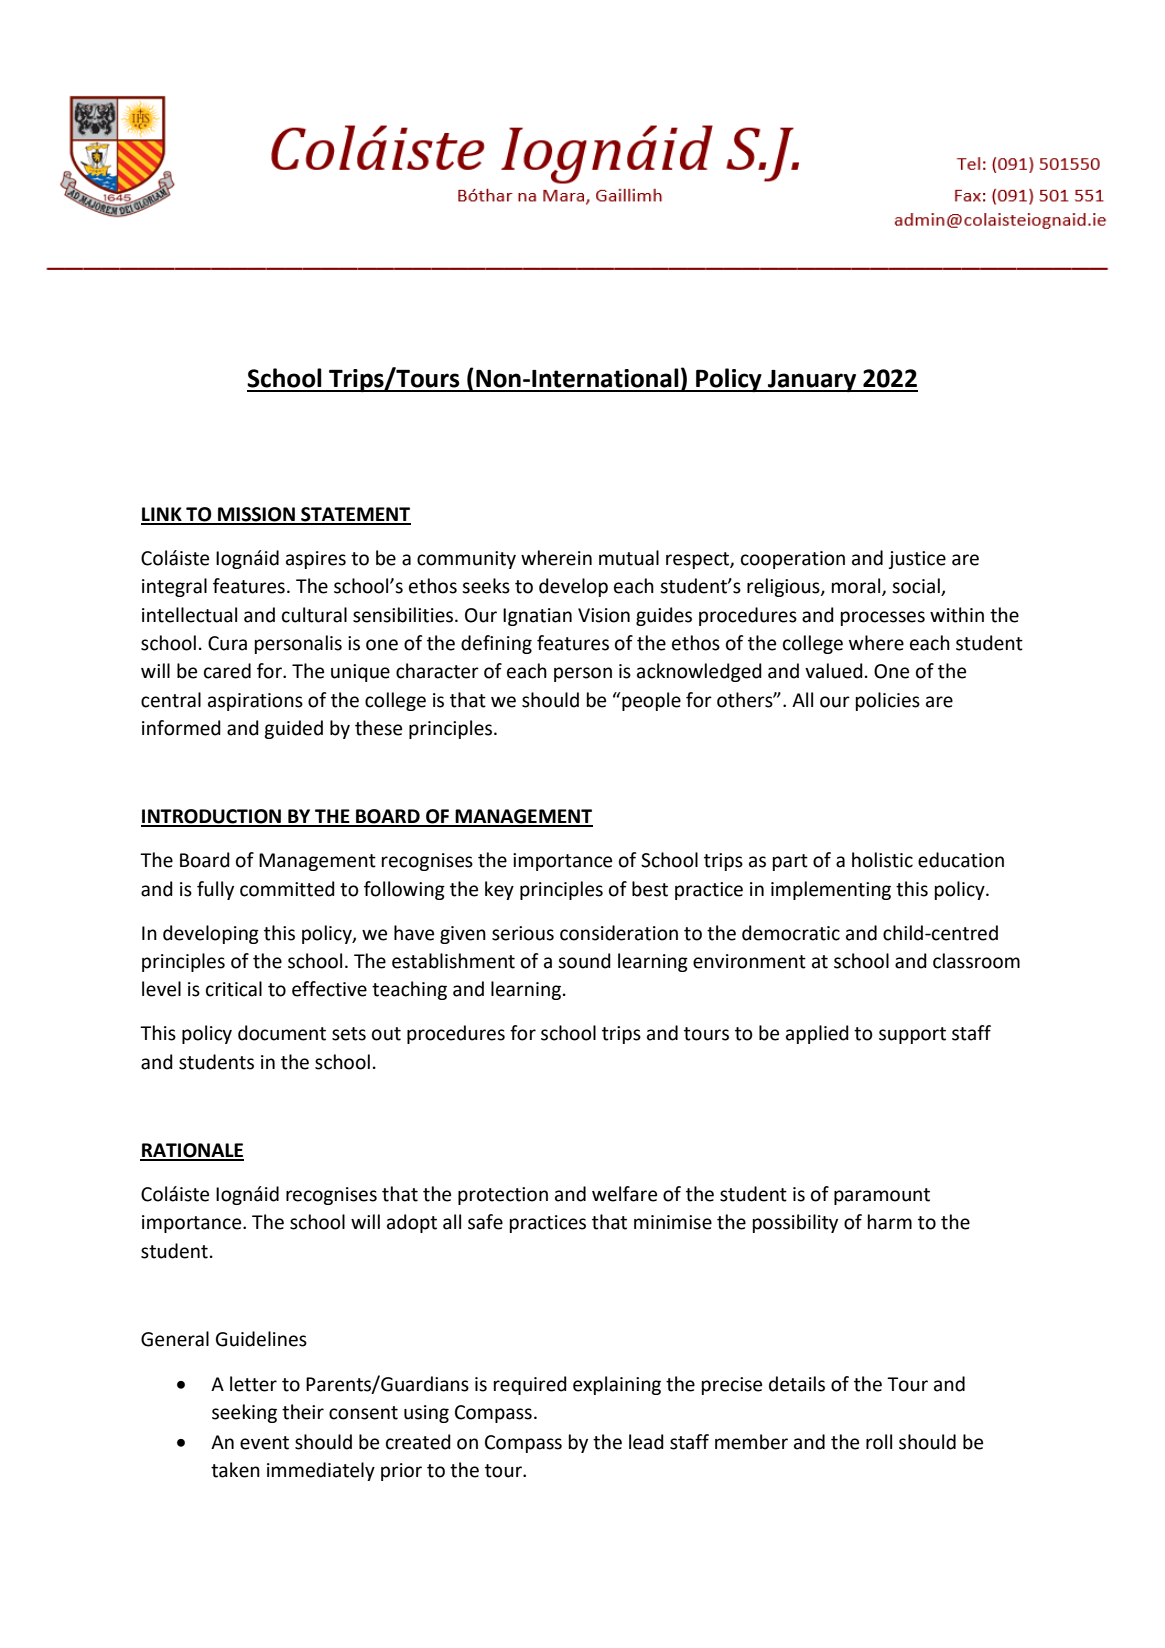 The width and height of the screenshot is (1165, 1648). I want to click on lead, so click(646, 1442).
